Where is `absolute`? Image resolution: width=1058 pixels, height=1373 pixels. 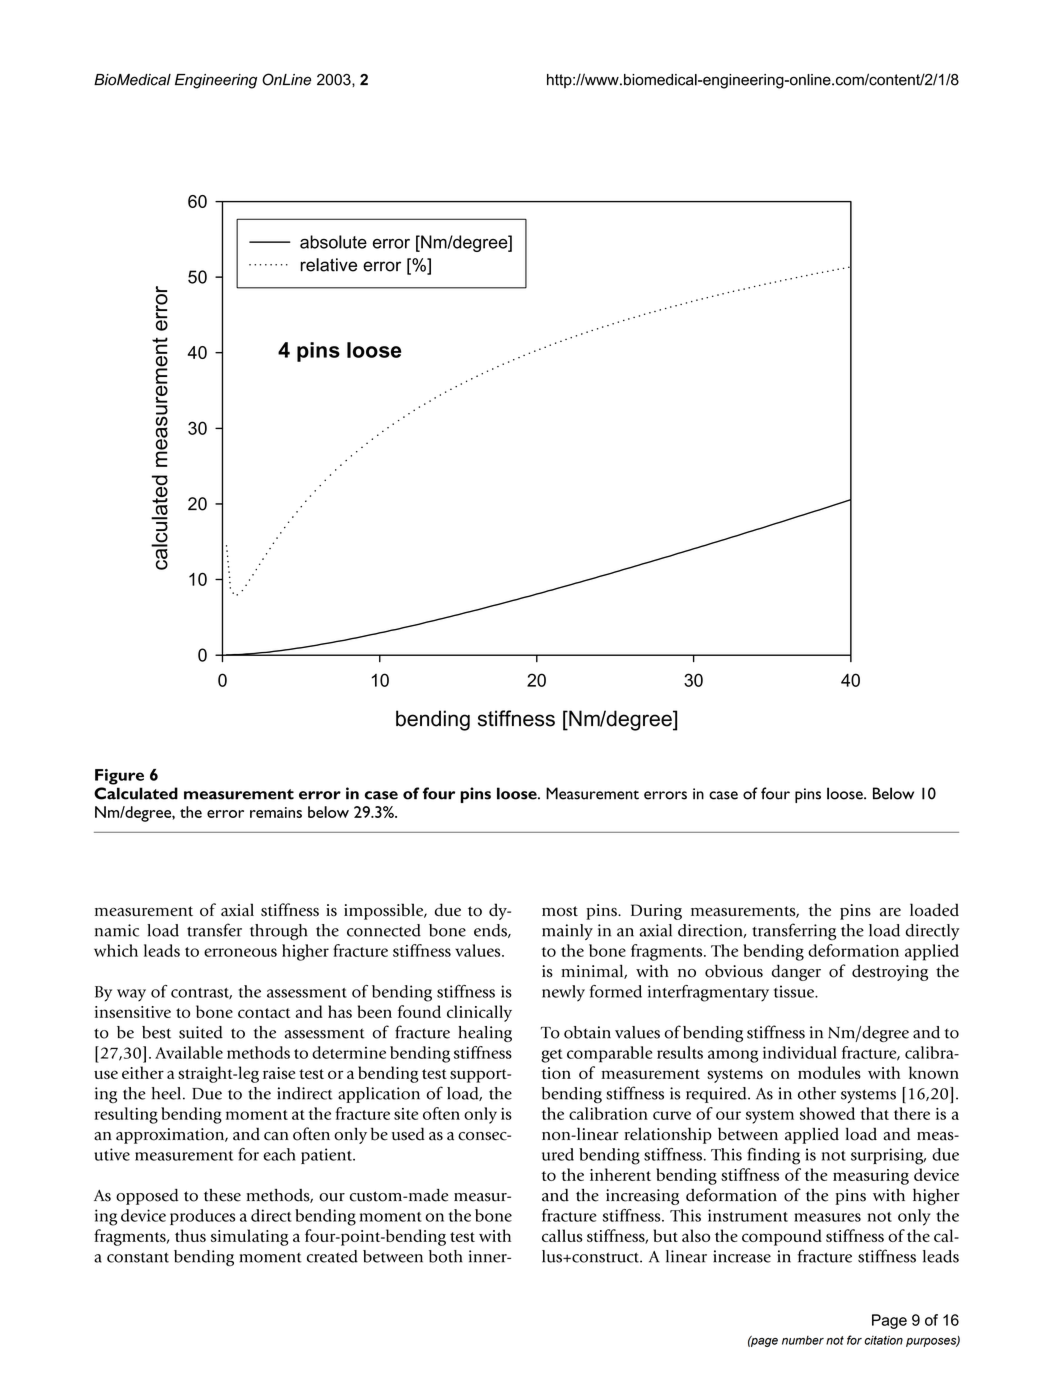 absolute is located at coordinates (333, 242).
